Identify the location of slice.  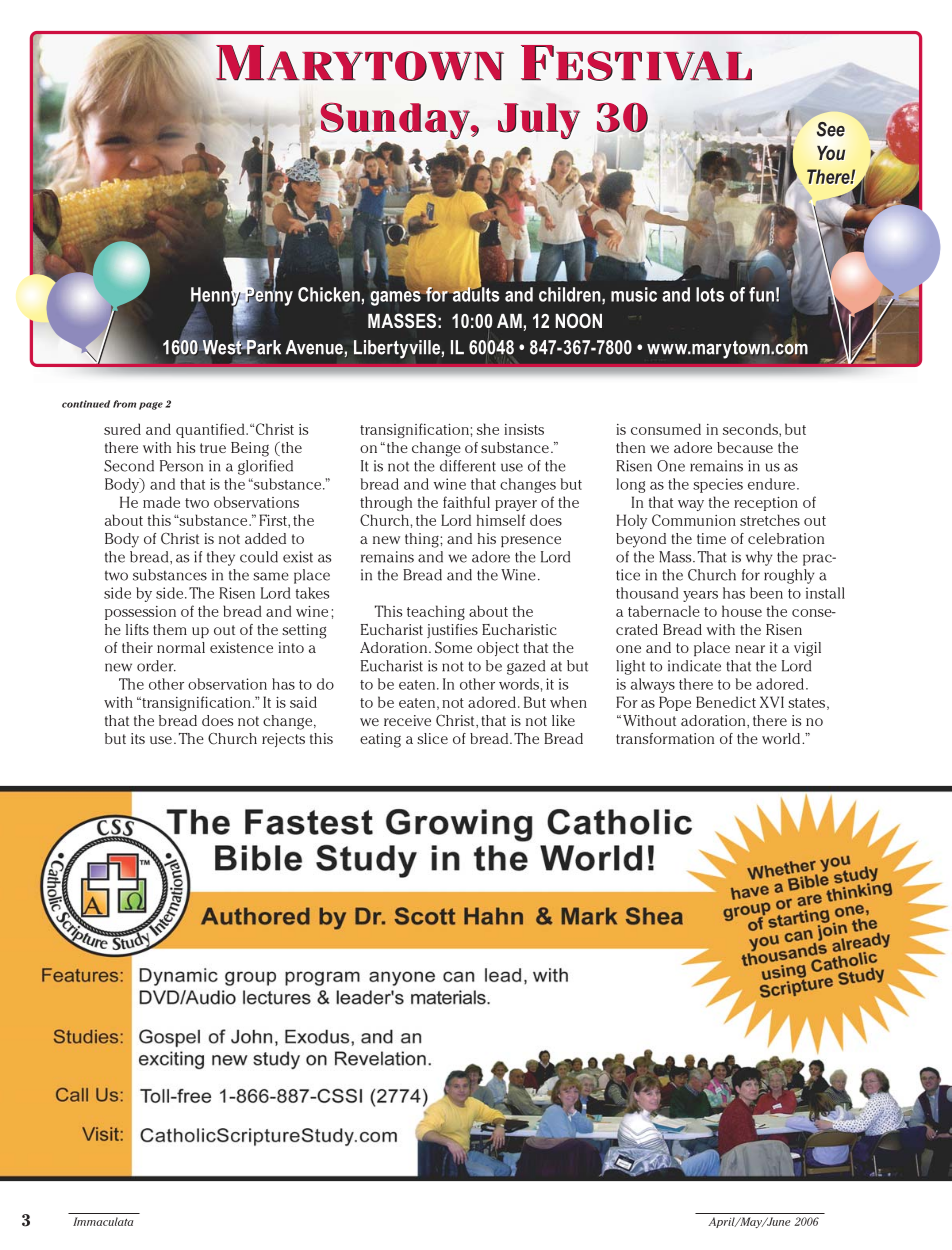
(432, 738).
